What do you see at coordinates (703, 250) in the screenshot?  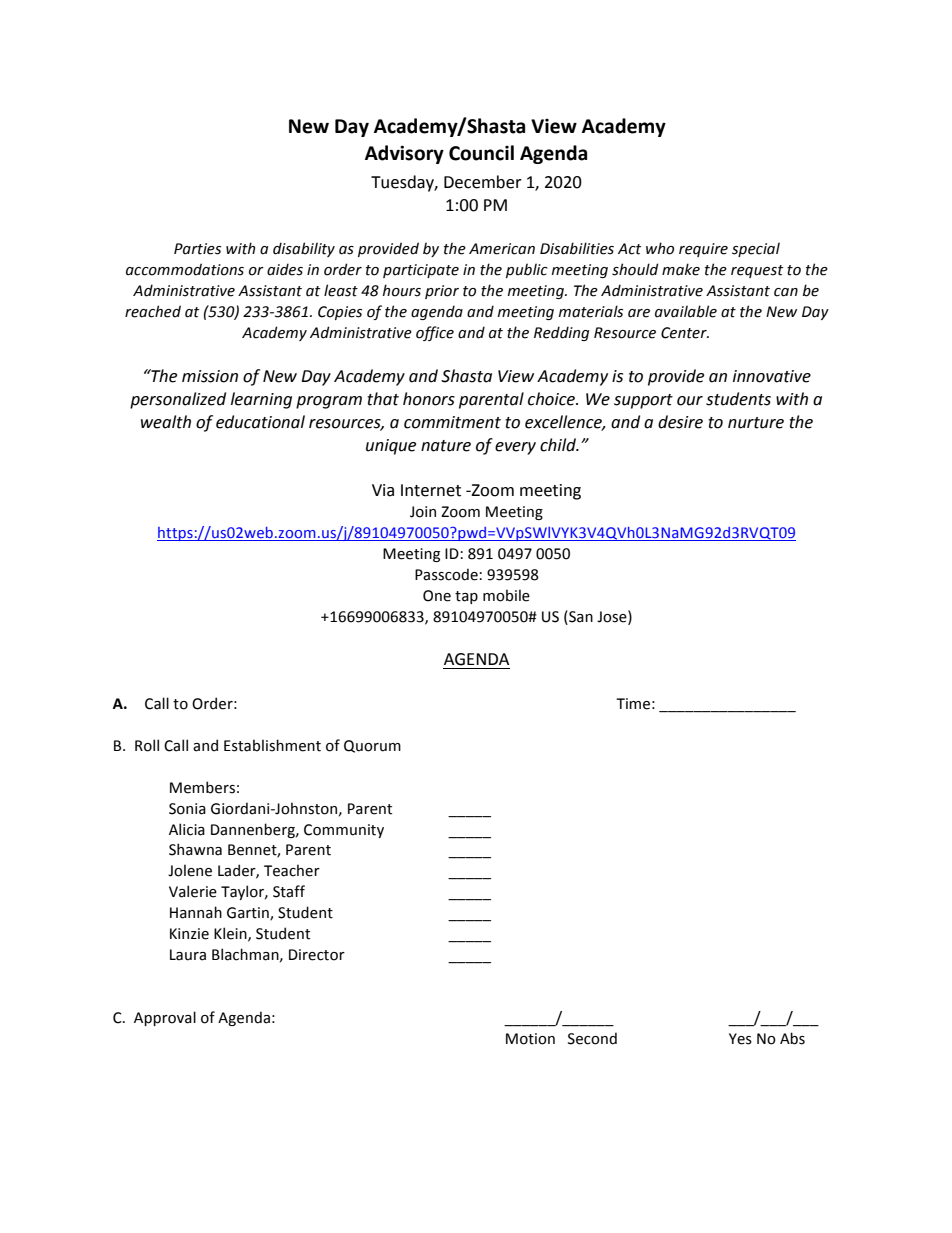 I see `require` at bounding box center [703, 250].
